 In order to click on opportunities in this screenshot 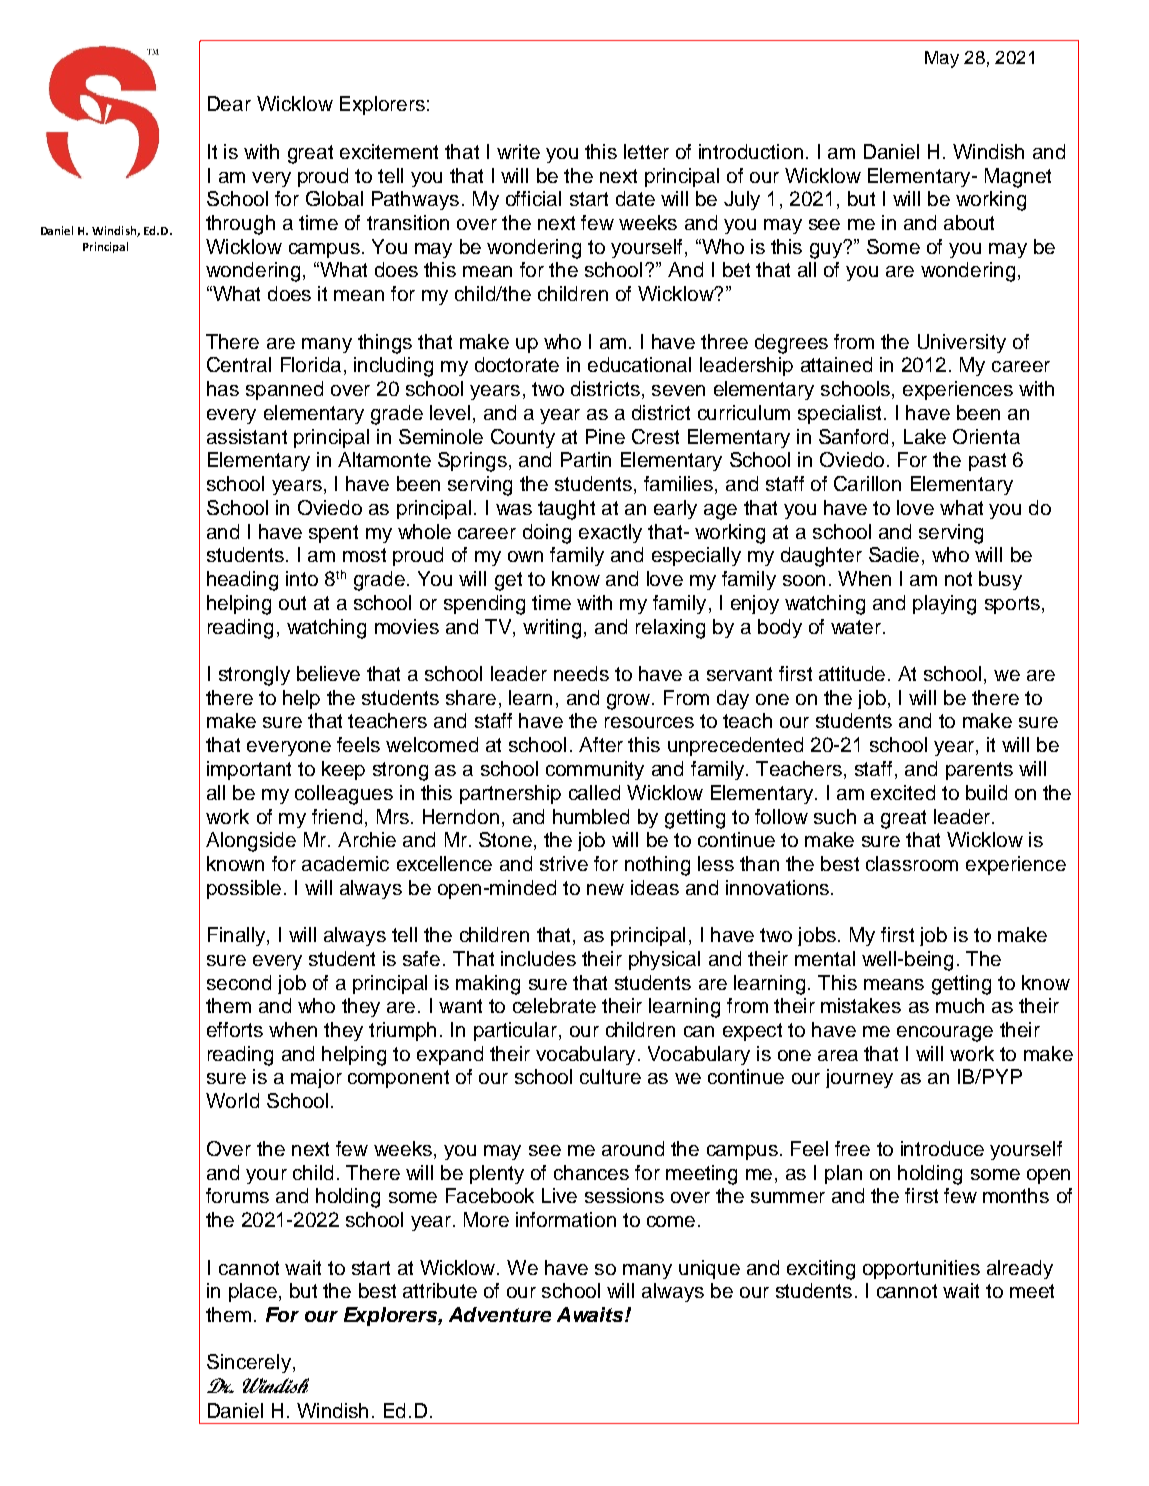, I will do `click(921, 1269)`.
